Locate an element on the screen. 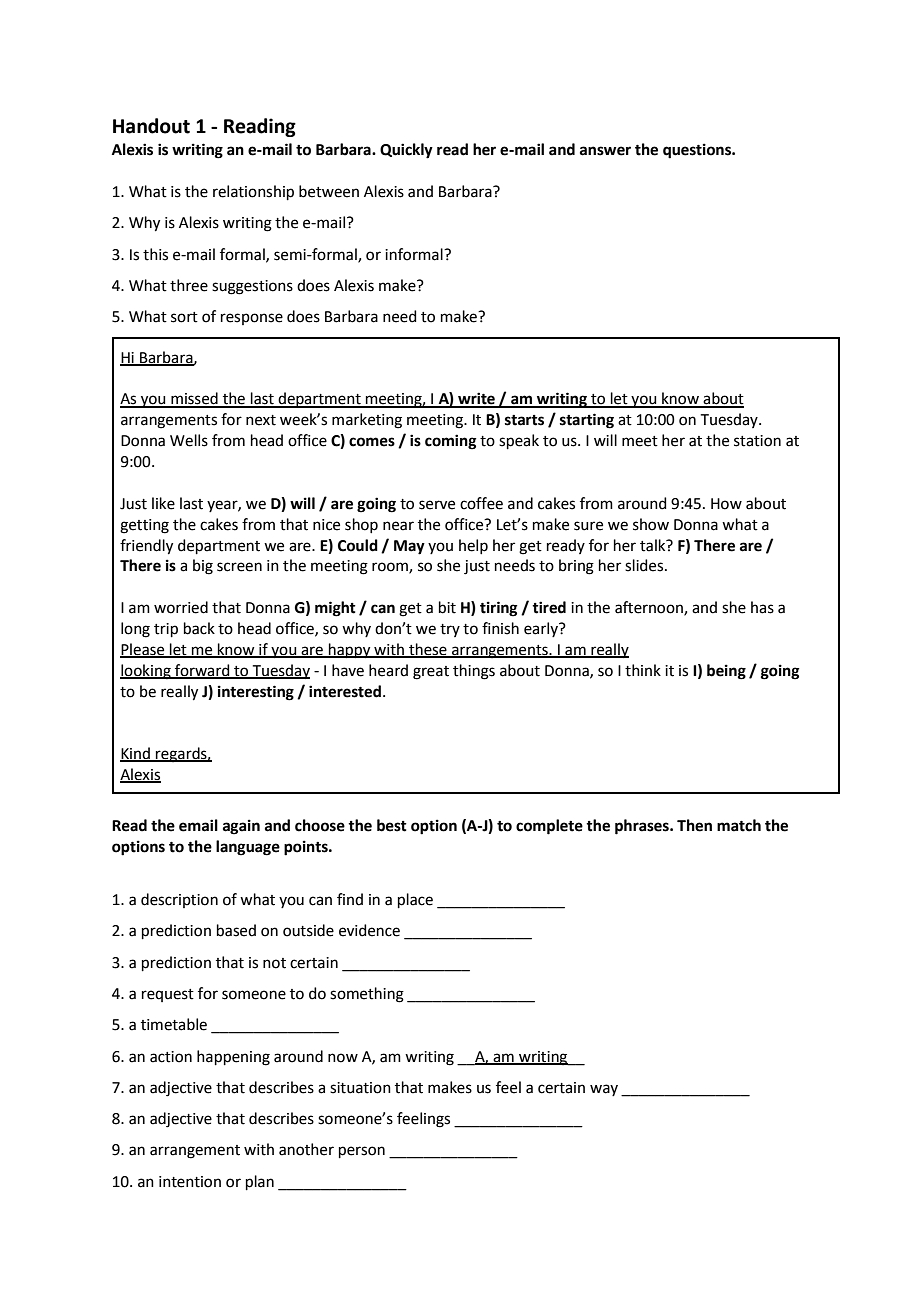 The width and height of the screenshot is (924, 1308). answer is located at coordinates (605, 151).
